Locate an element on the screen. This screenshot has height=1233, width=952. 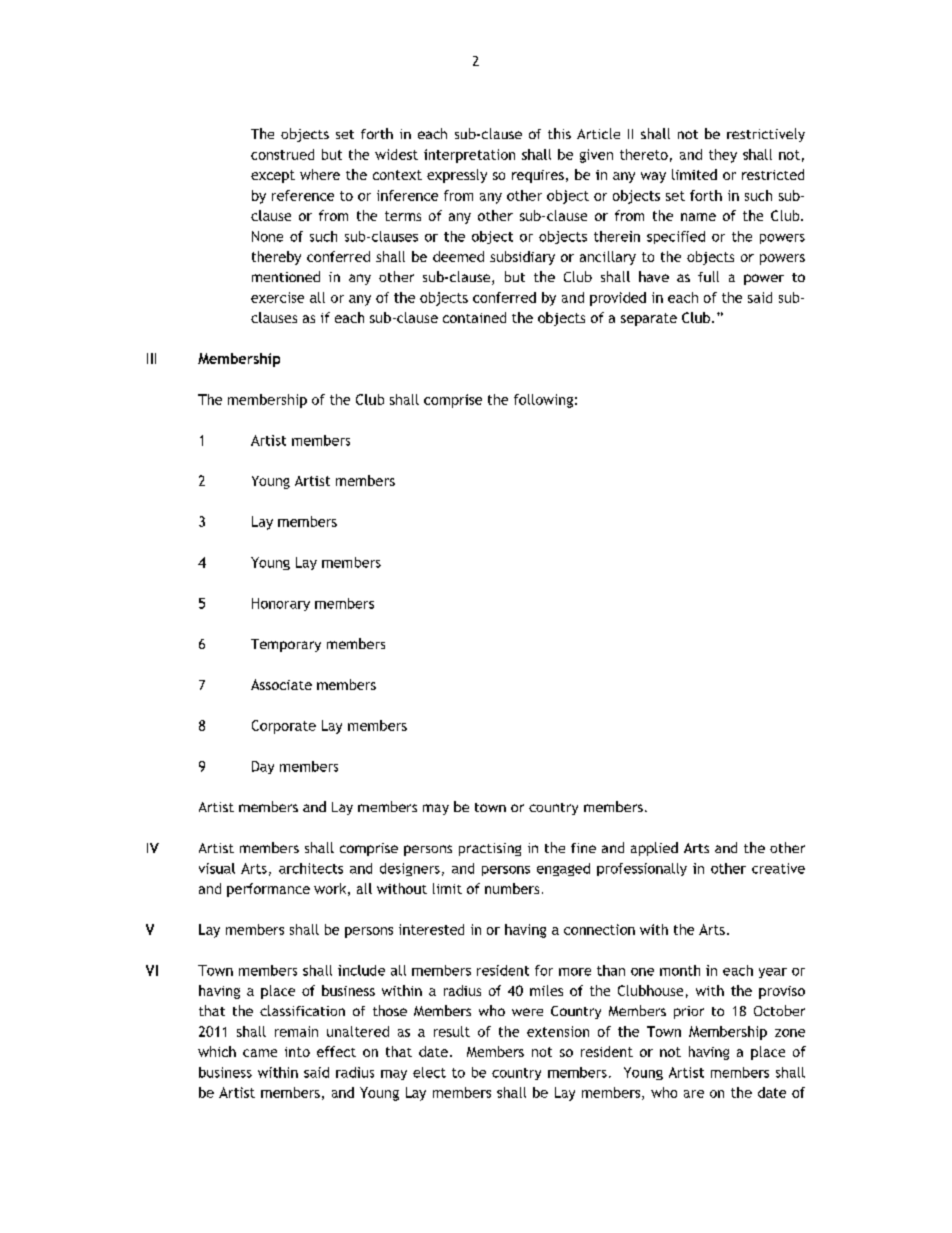
following is located at coordinates (543, 401).
